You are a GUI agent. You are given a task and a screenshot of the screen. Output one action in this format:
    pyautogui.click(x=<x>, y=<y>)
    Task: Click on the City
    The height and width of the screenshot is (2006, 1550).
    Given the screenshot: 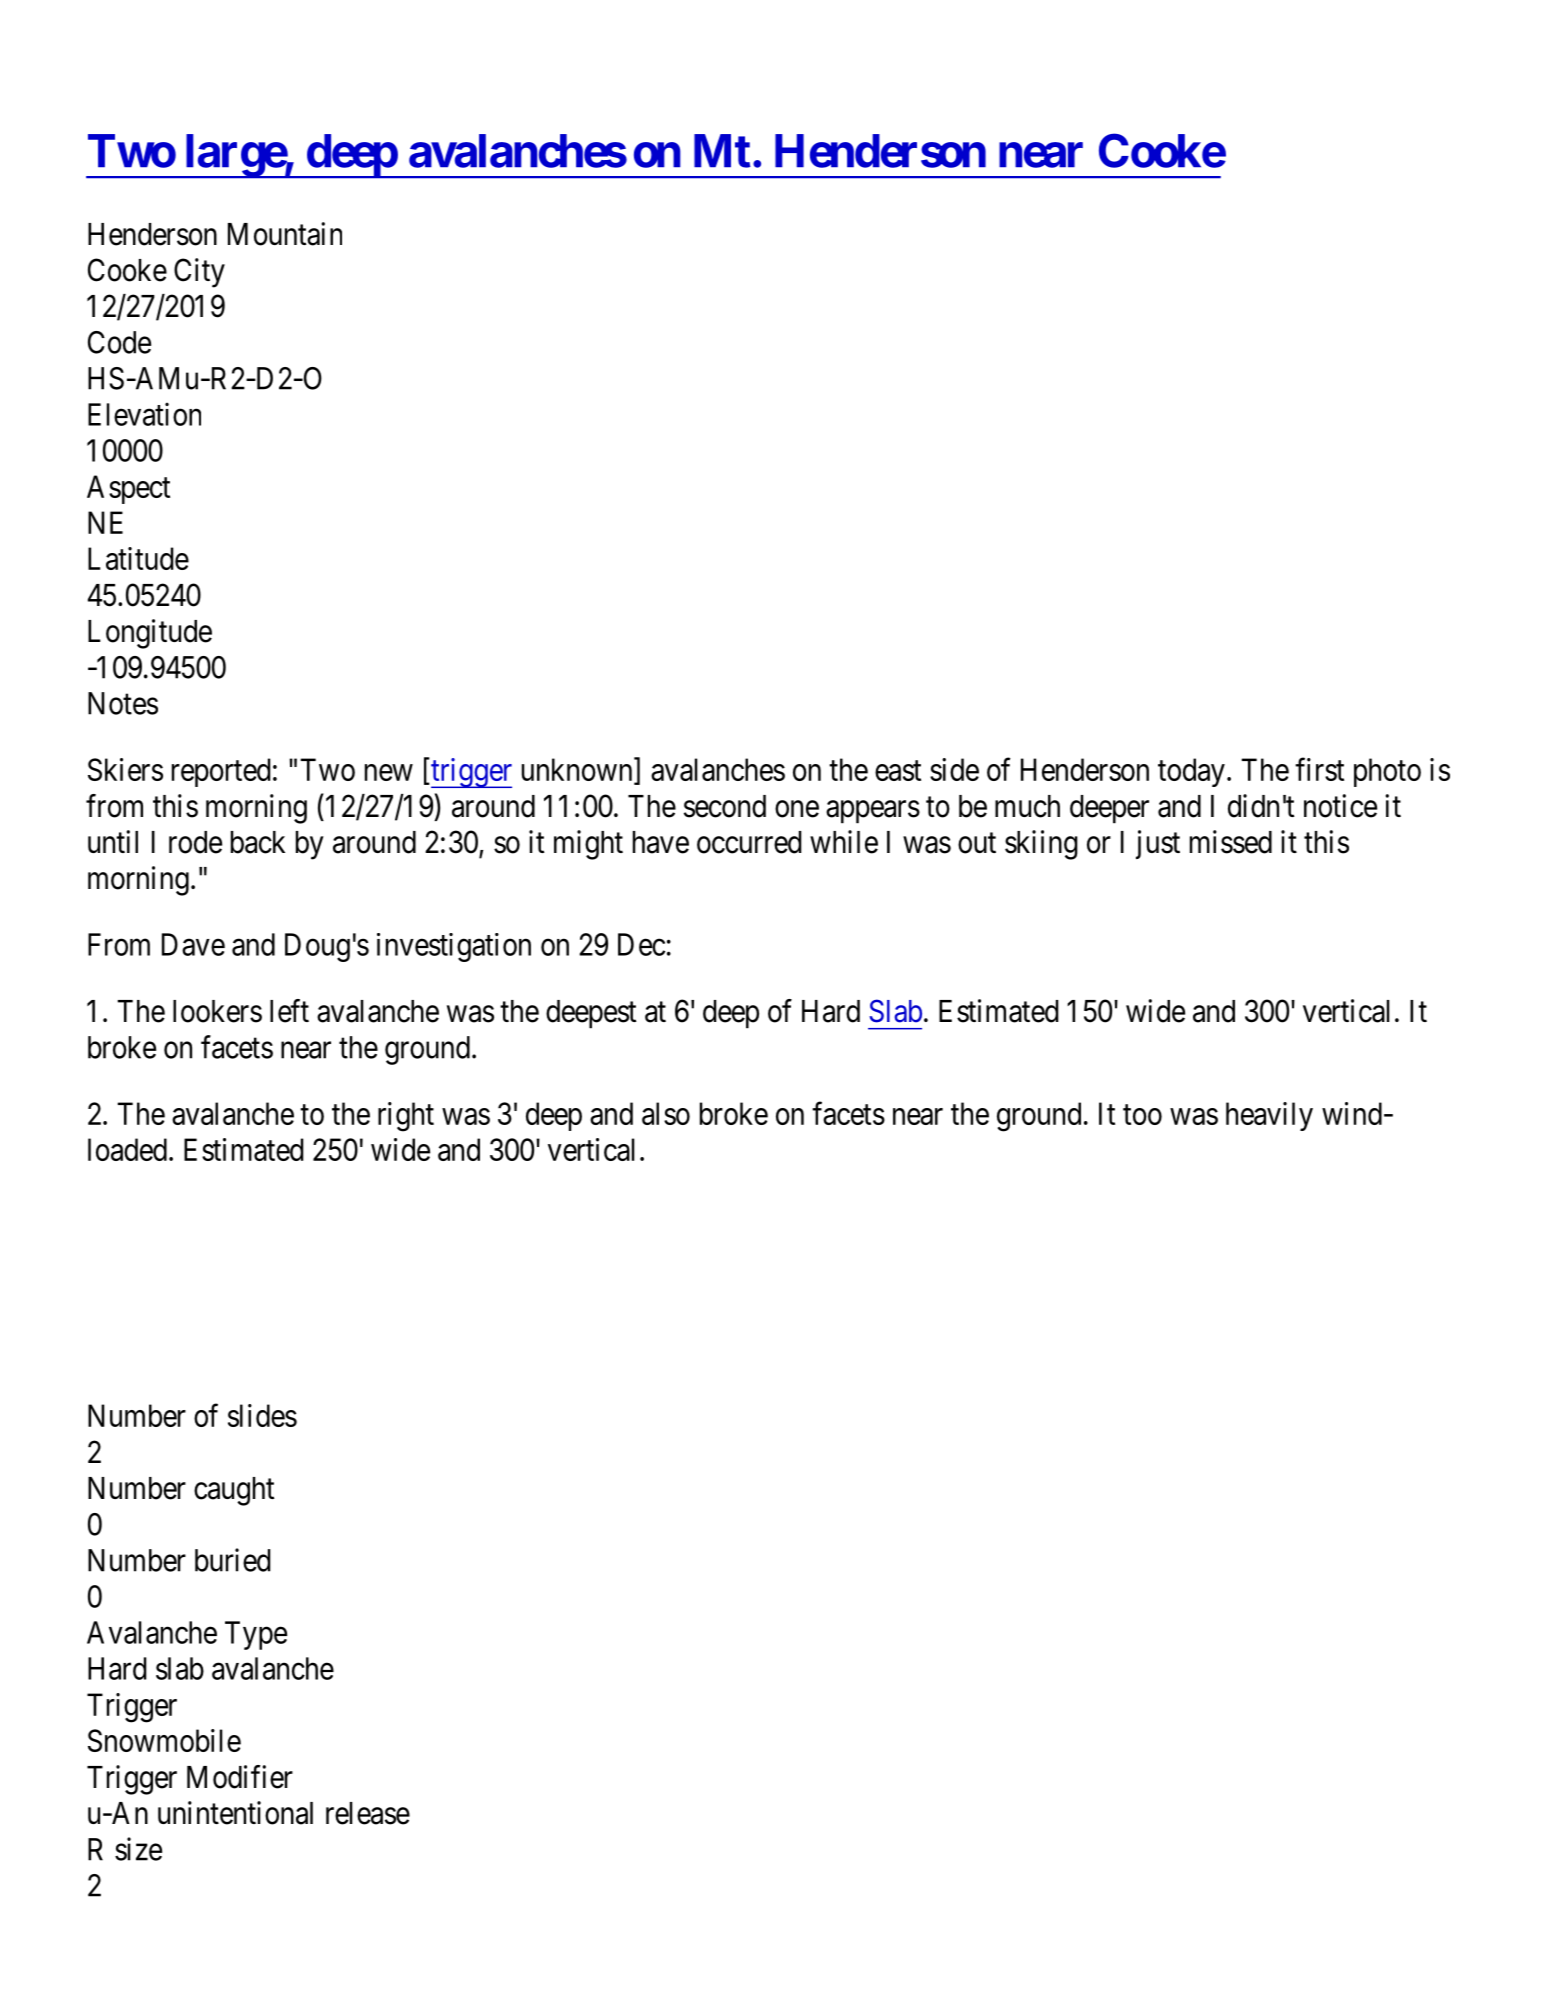 What is the action you would take?
    pyautogui.click(x=199, y=273)
